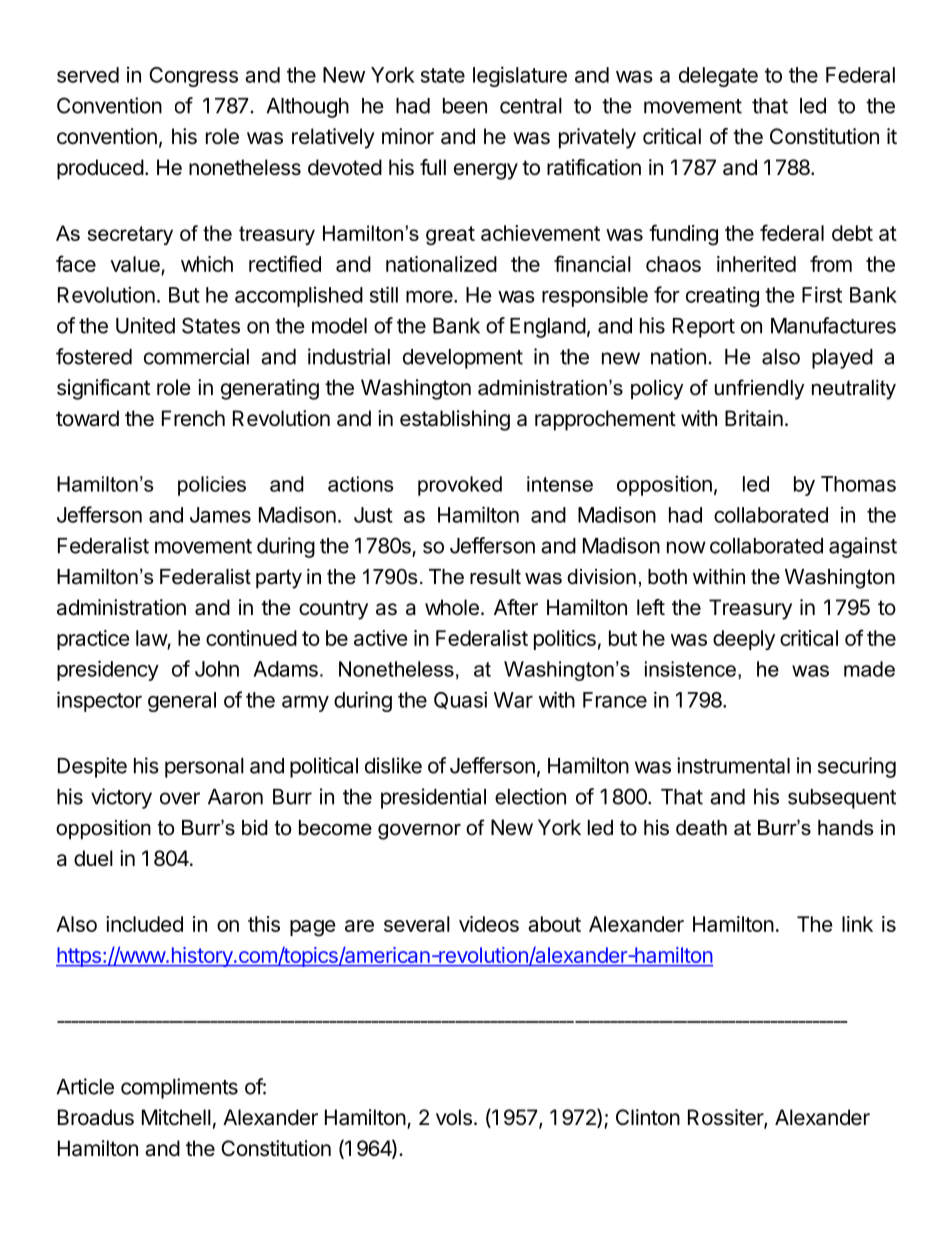 The image size is (952, 1233). What do you see at coordinates (463, 359) in the document?
I see `development` at bounding box center [463, 359].
